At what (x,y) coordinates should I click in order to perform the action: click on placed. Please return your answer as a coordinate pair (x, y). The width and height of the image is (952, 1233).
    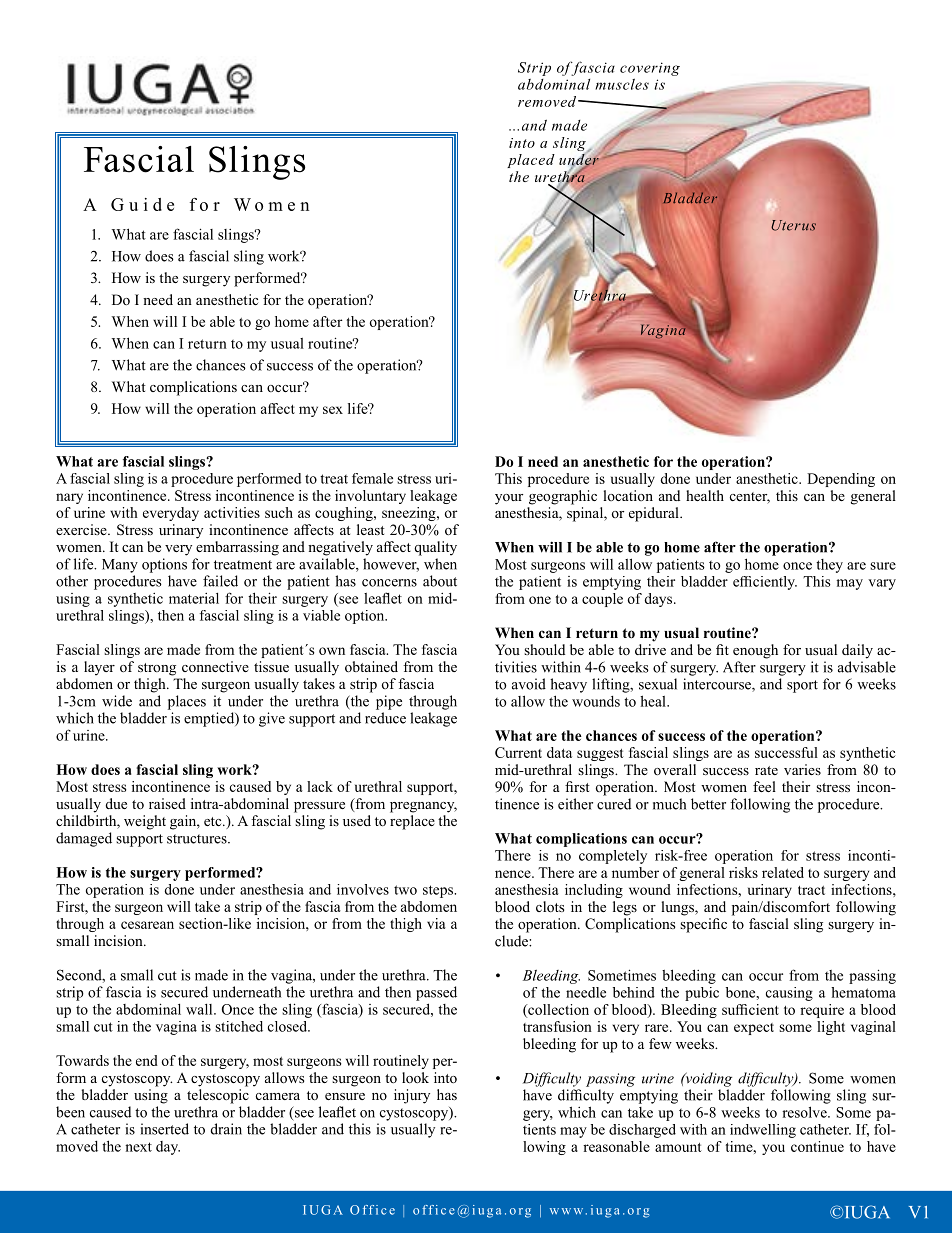
    Looking at the image, I should click on (531, 161).
